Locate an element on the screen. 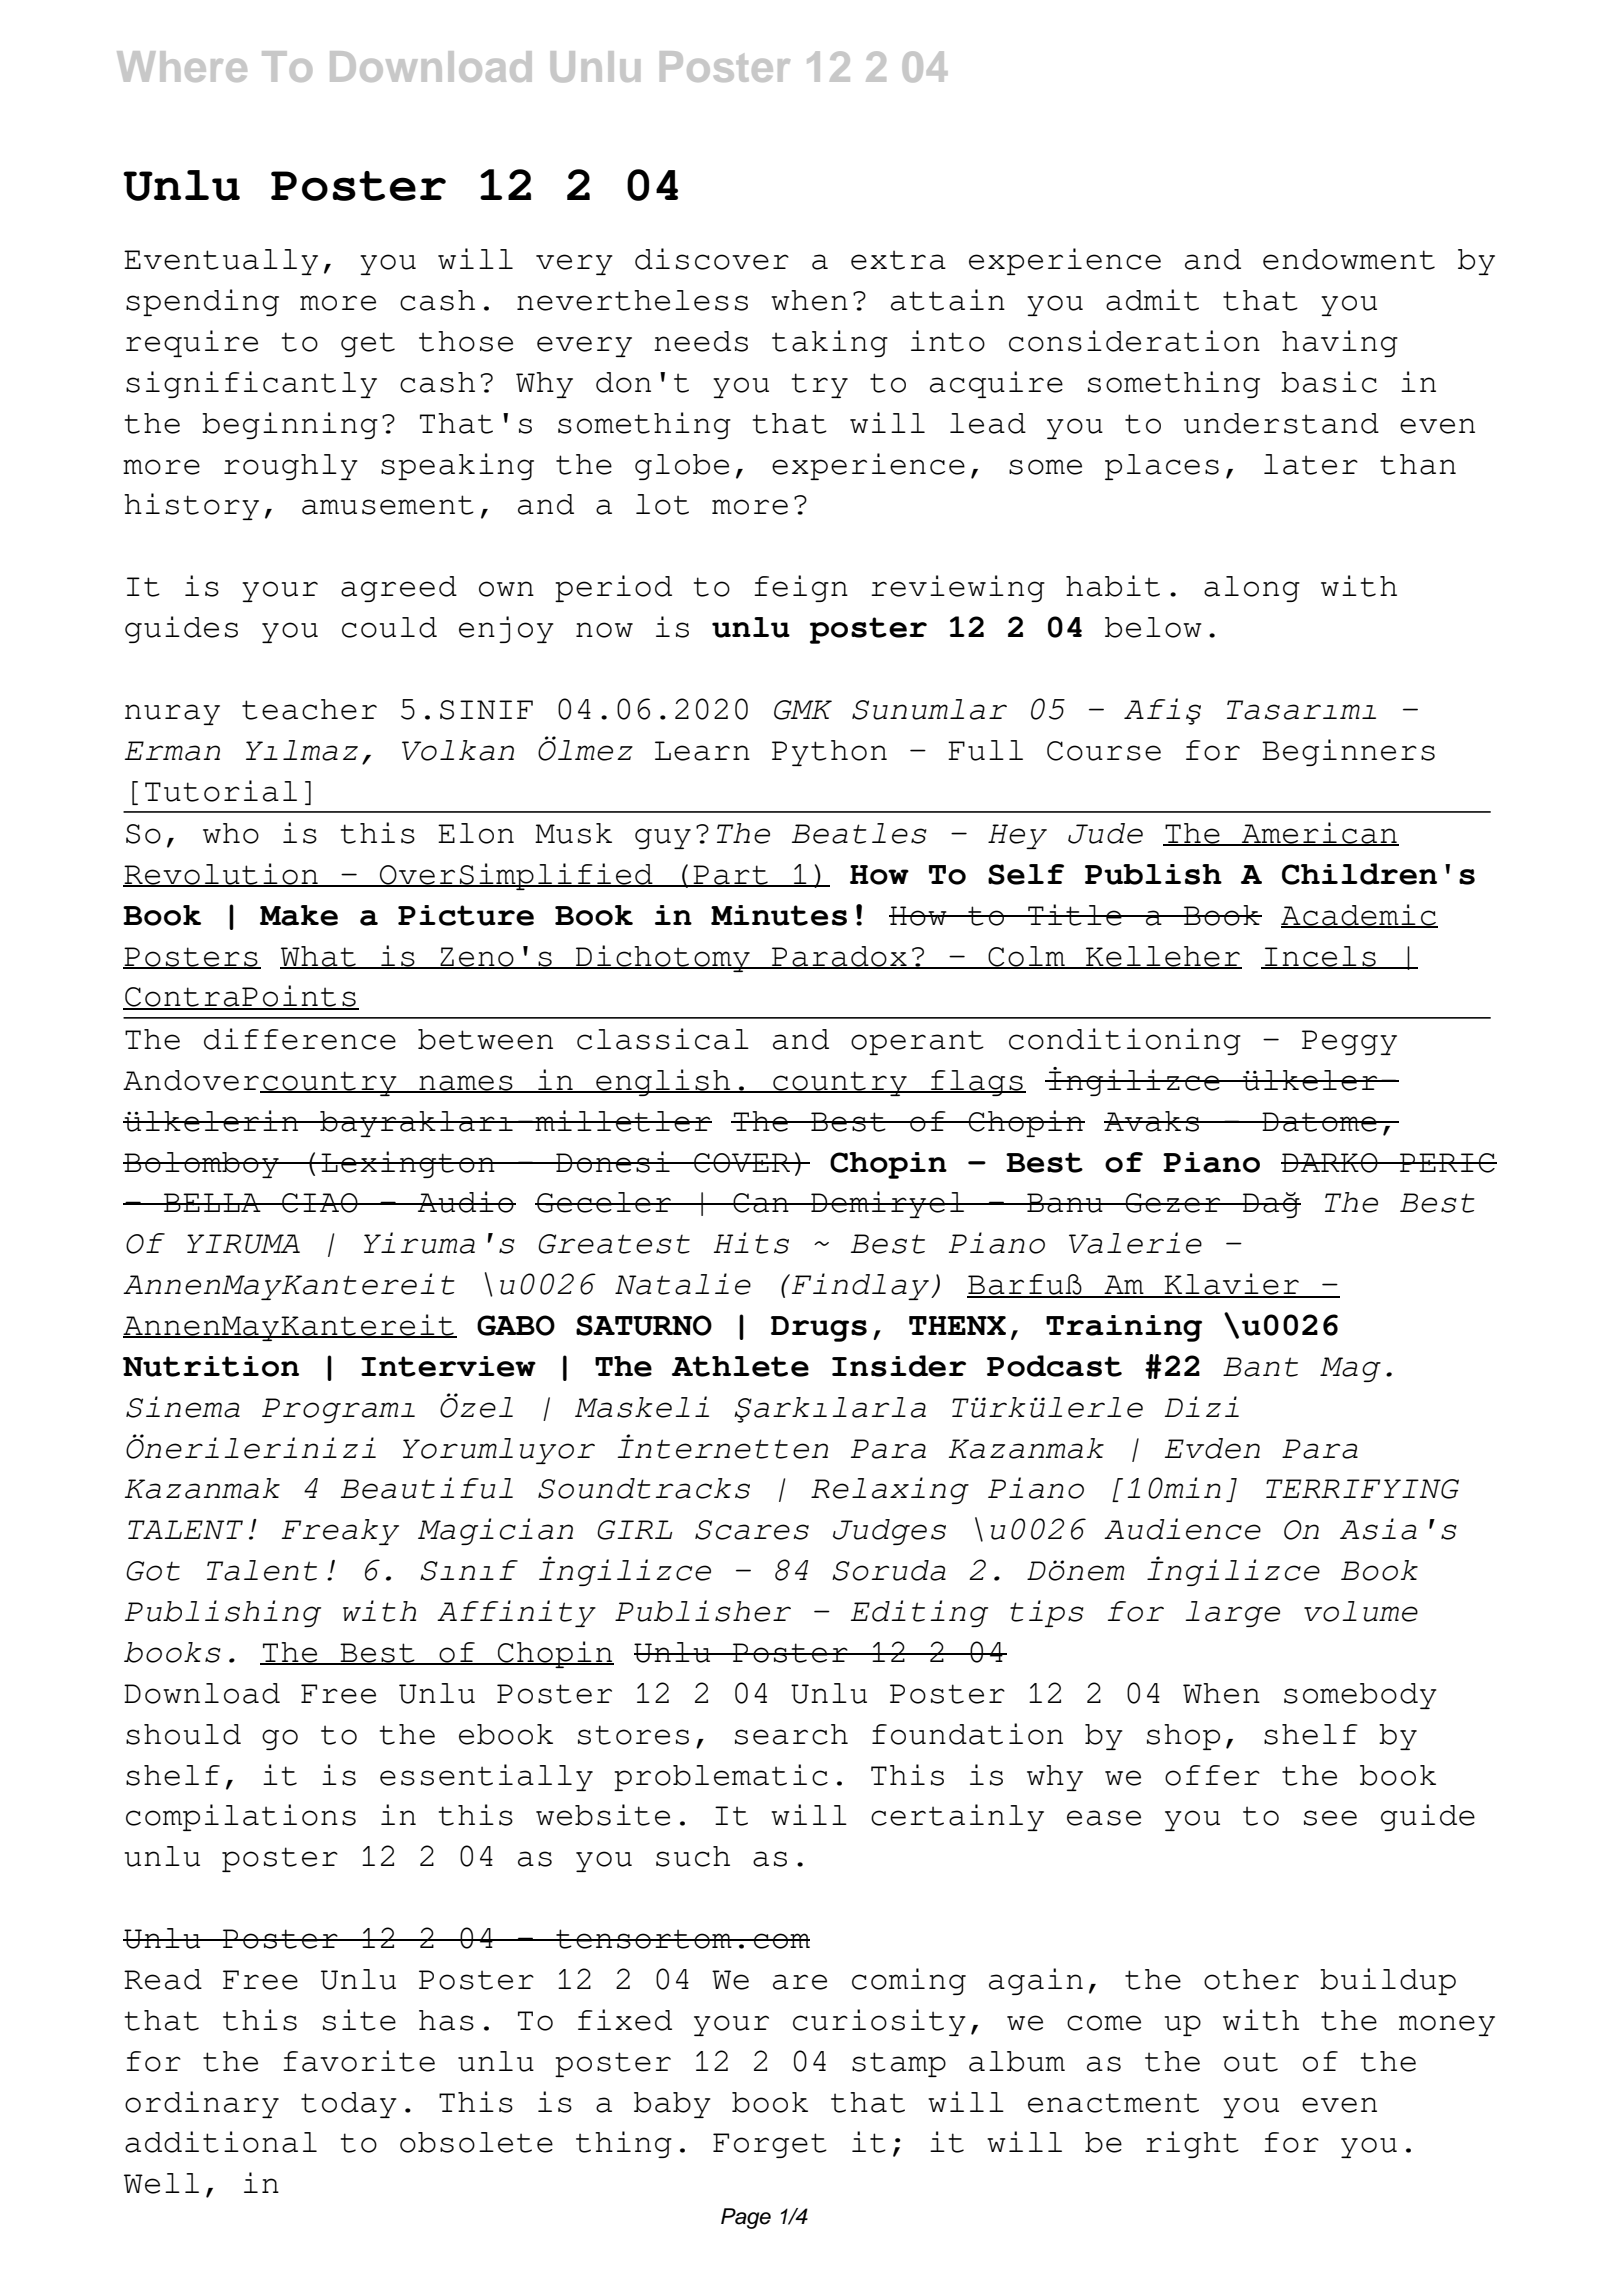 The image size is (1622, 2294). Hits is located at coordinates (751, 1243).
